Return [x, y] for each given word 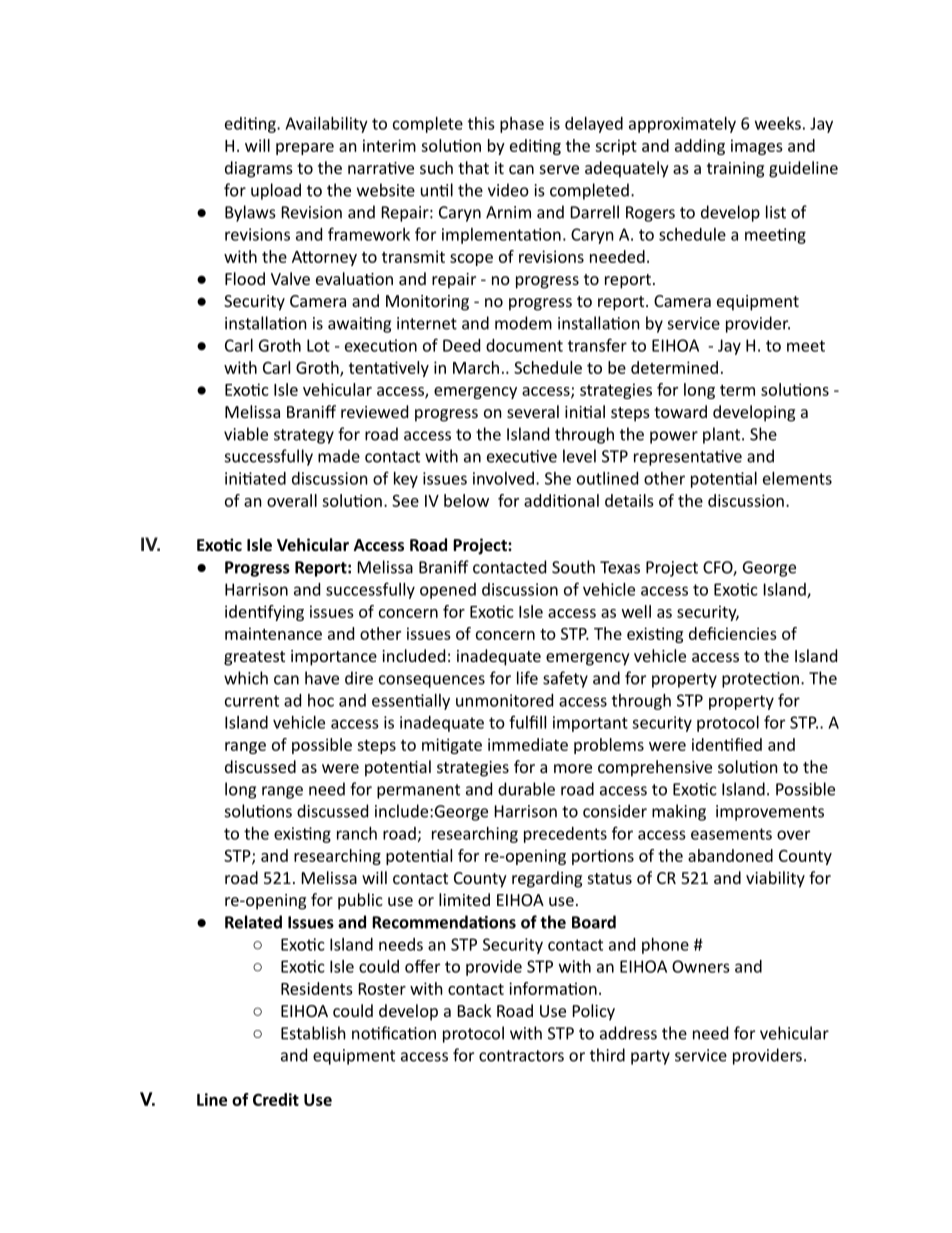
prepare [305, 149]
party [650, 1057]
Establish [313, 1033]
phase [522, 125]
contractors [521, 1056]
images [757, 147]
